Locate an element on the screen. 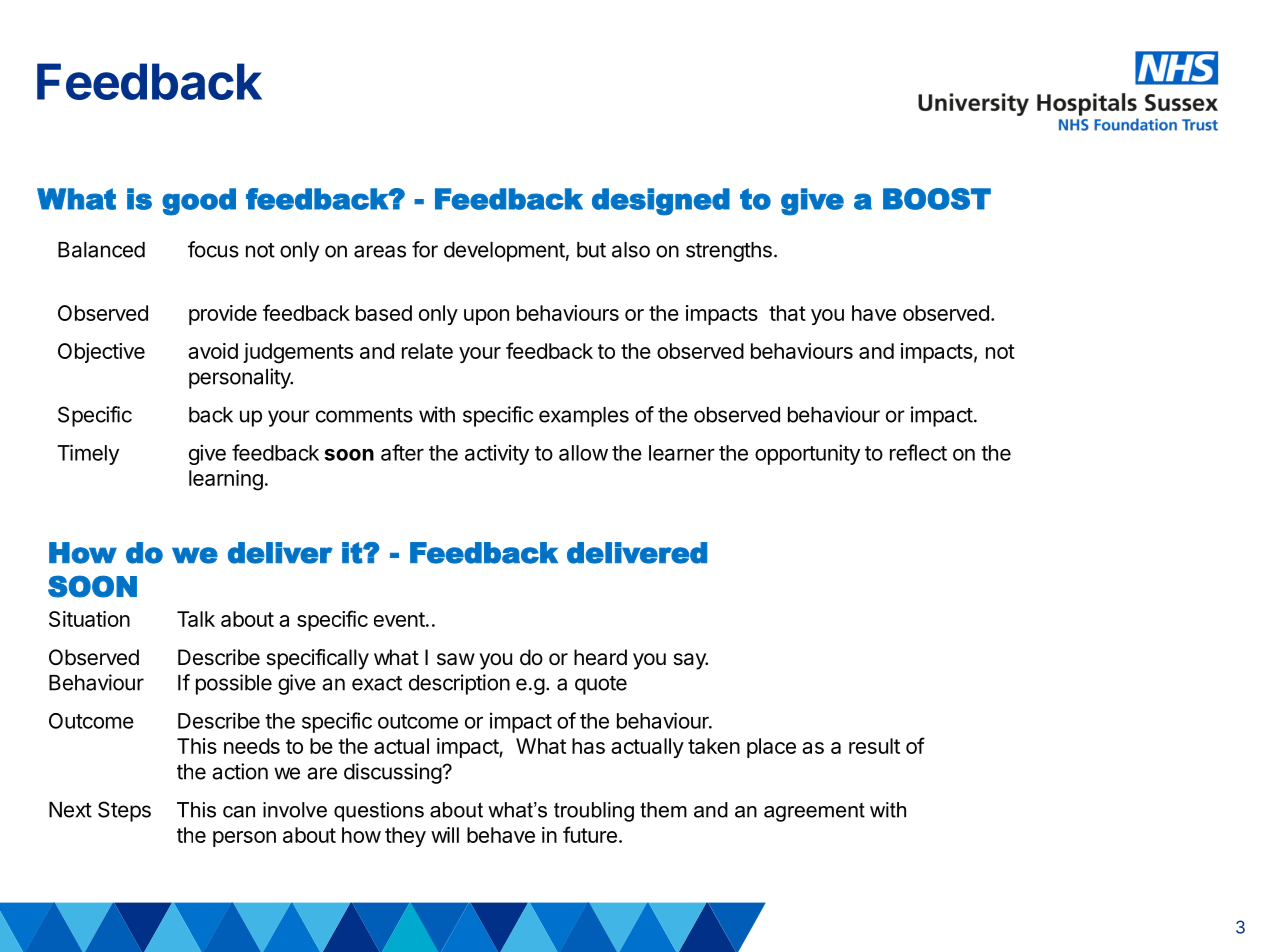  say is located at coordinates (690, 661).
